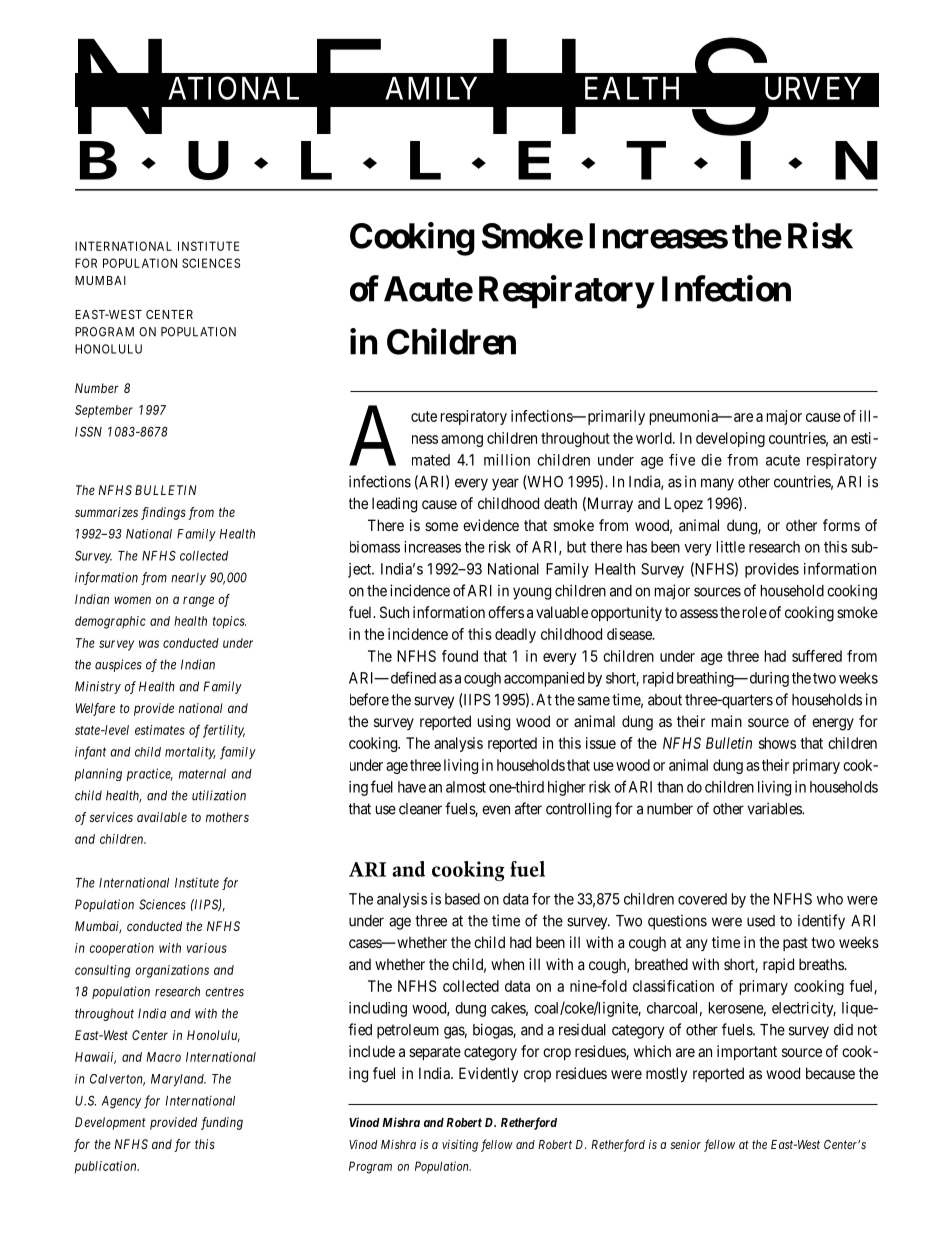 Image resolution: width=952 pixels, height=1233 pixels. Describe the element at coordinates (730, 439) in the document. I see `developing` at that location.
